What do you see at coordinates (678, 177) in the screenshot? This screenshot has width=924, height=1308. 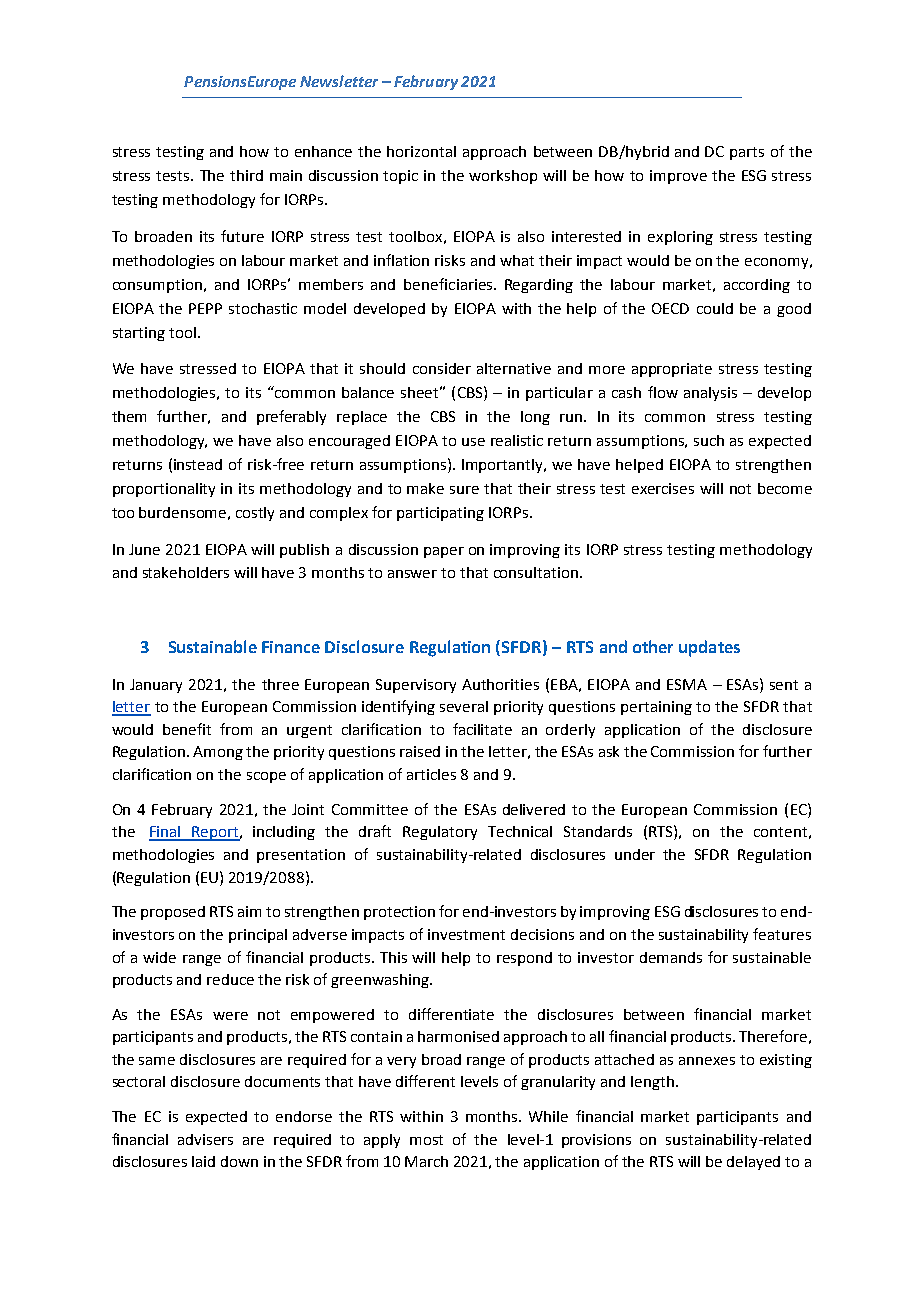 I see `improve` at bounding box center [678, 177].
